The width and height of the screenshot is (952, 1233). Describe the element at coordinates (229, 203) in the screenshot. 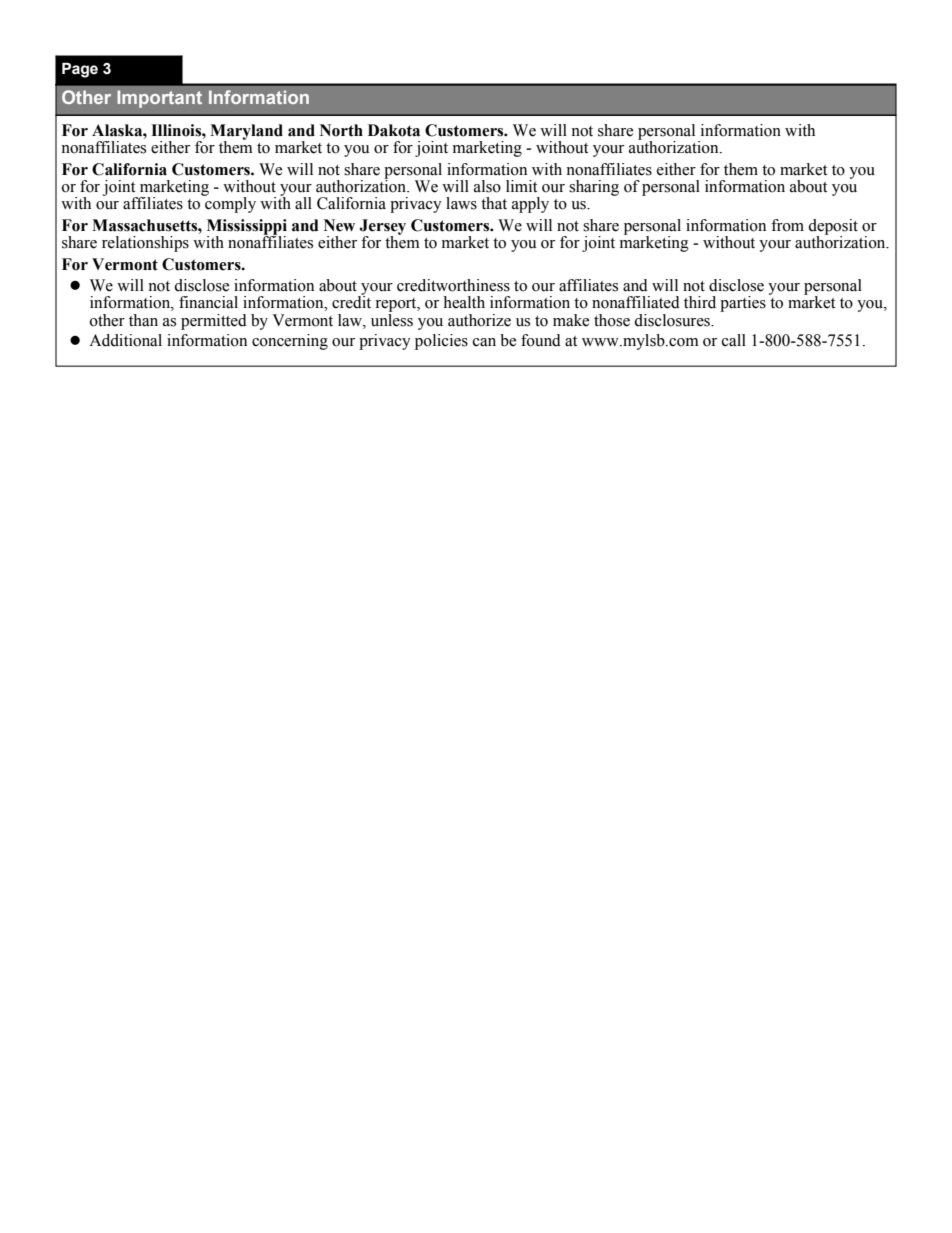

I see `comply` at that location.
